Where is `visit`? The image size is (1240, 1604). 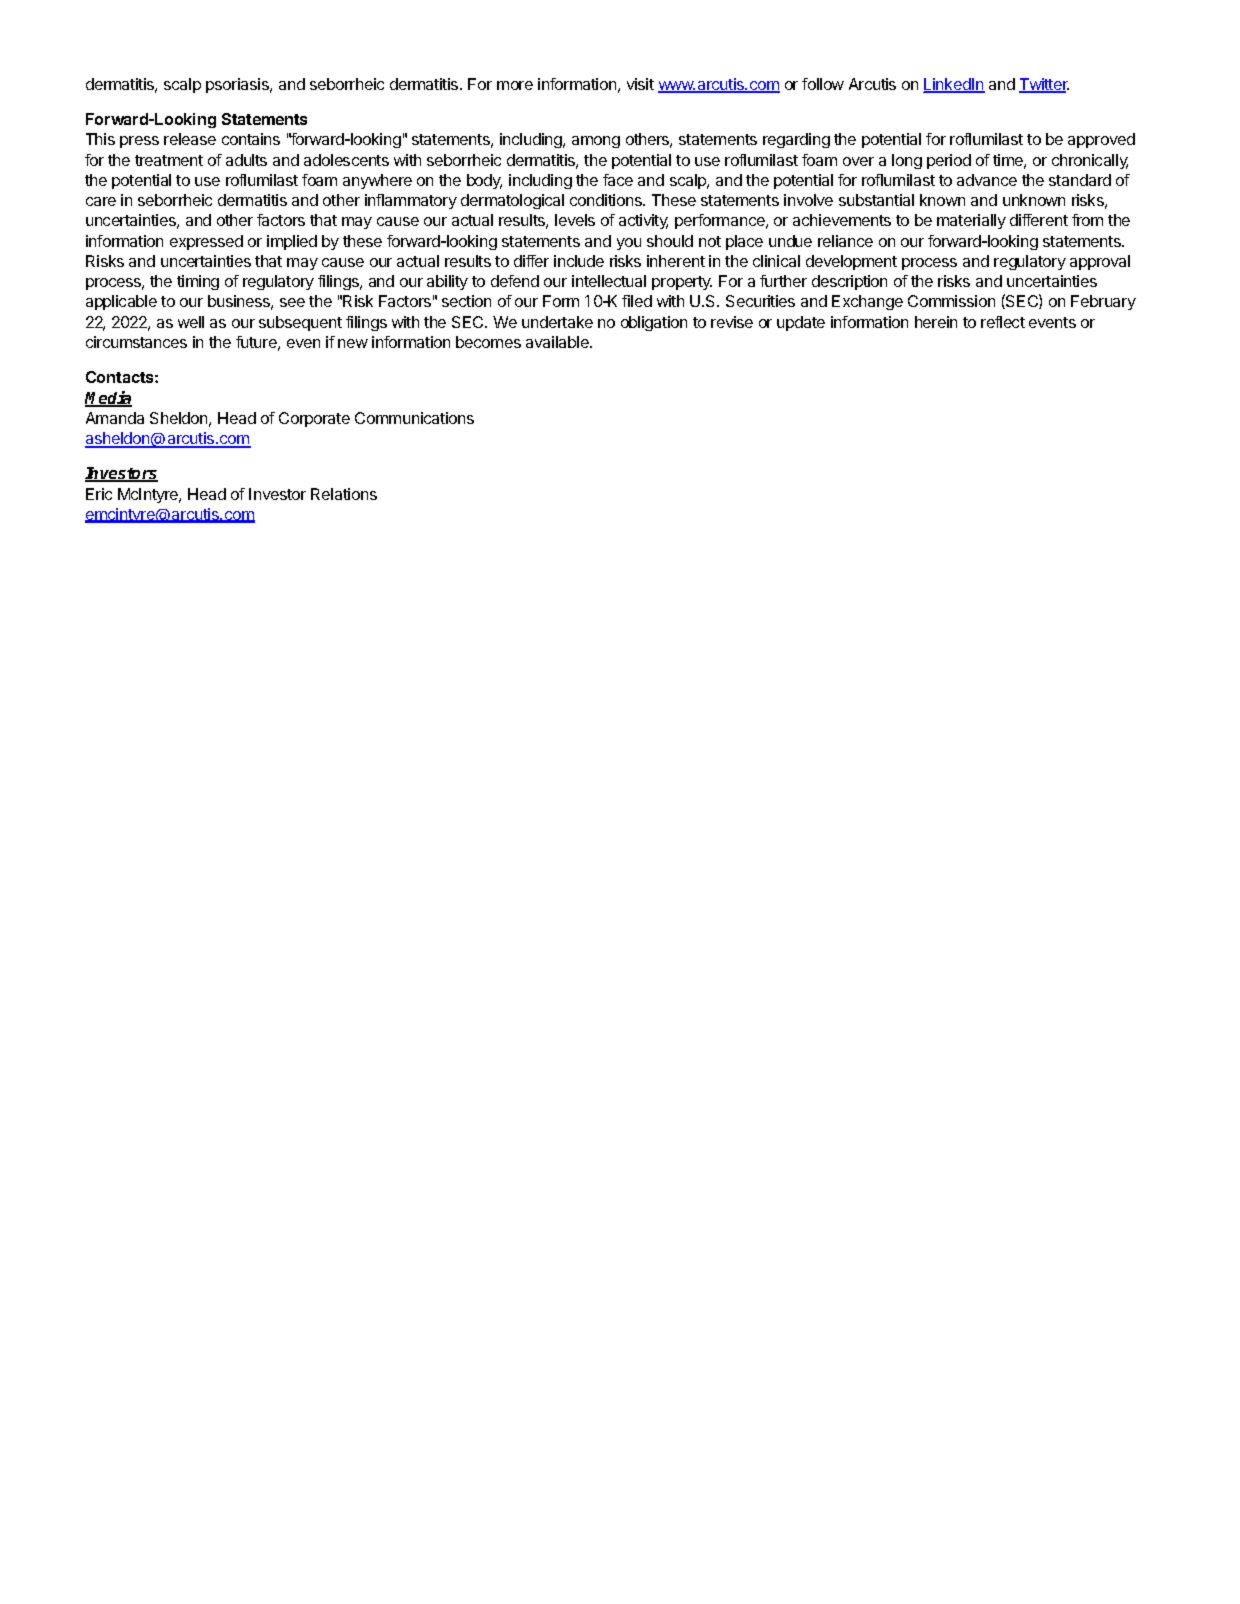 visit is located at coordinates (640, 84).
